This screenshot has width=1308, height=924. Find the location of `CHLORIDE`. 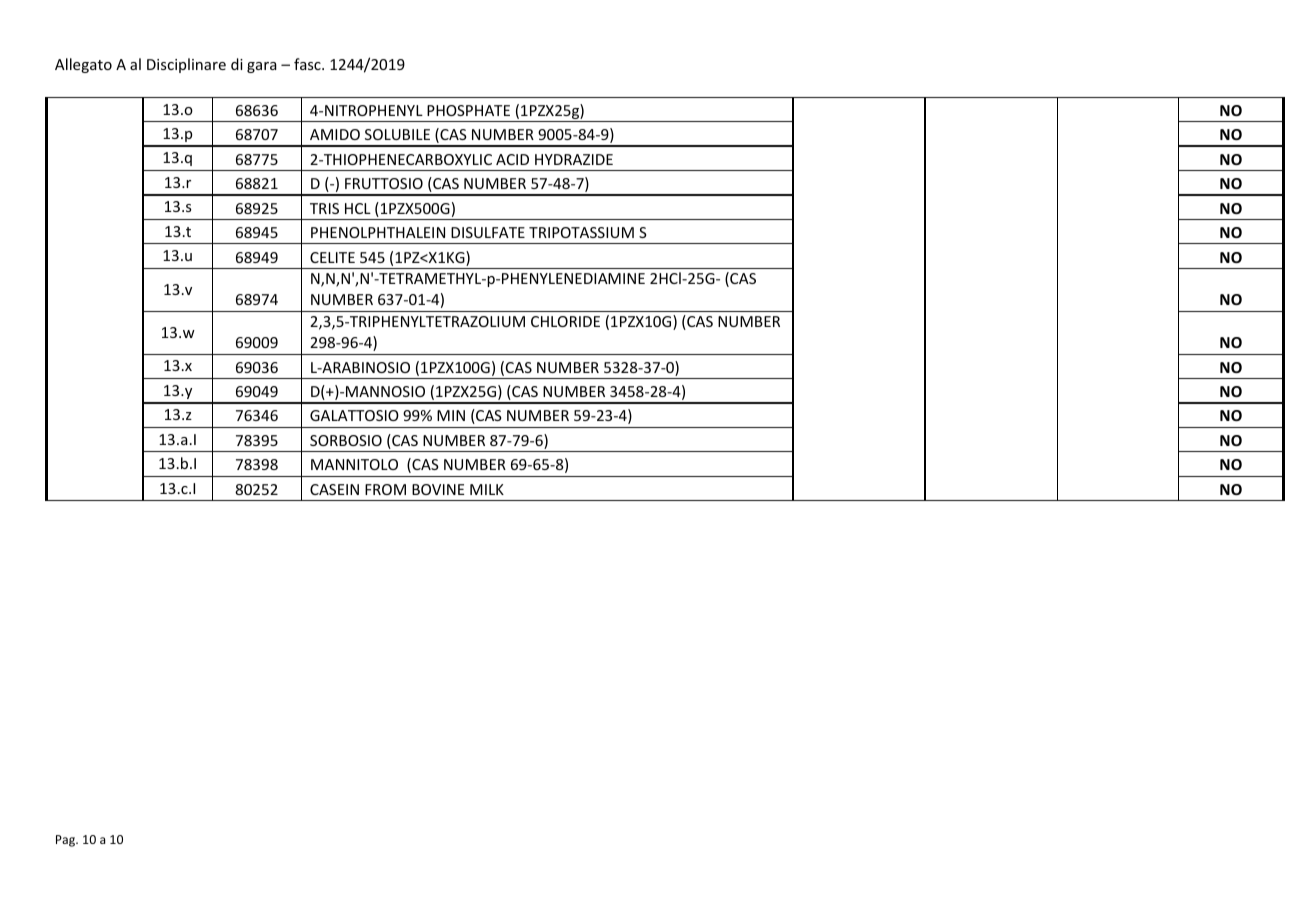

CHLORIDE is located at coordinates (565, 321).
